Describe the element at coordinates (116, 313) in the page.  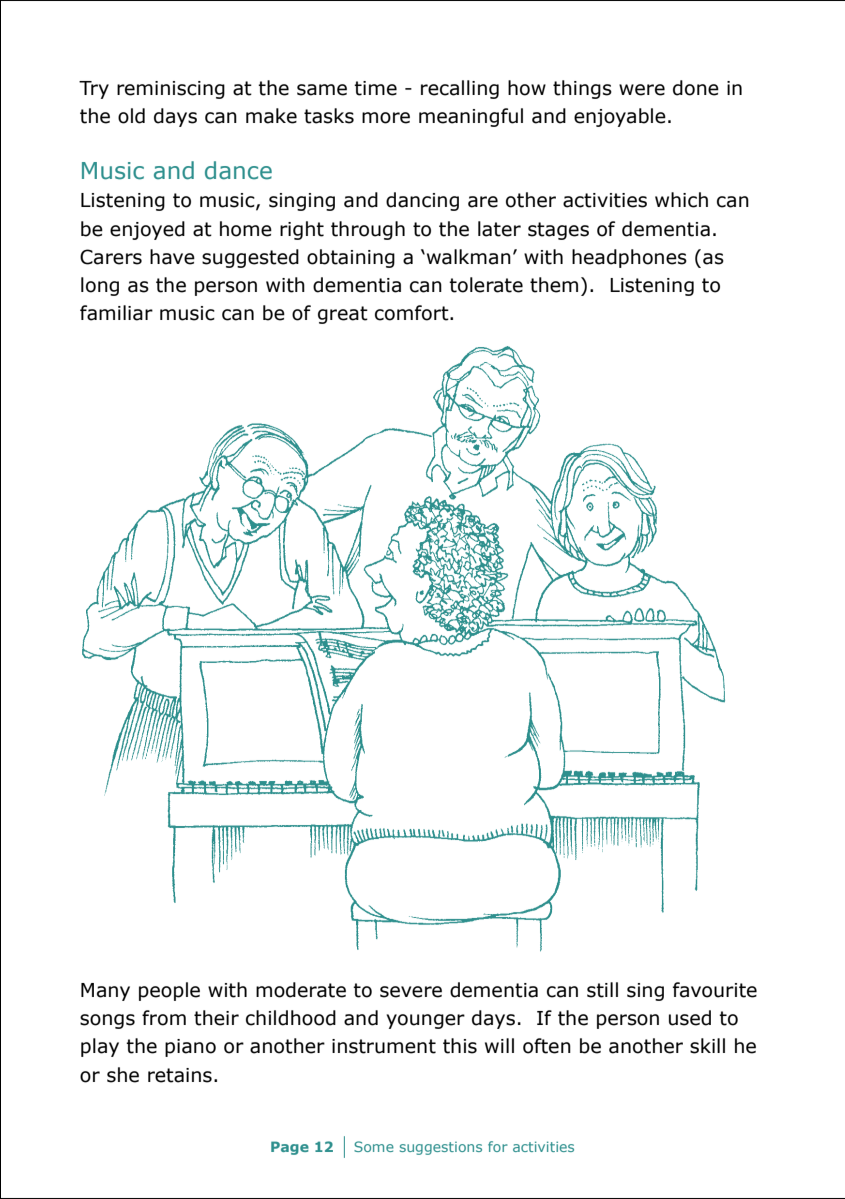
I see `familiar` at that location.
